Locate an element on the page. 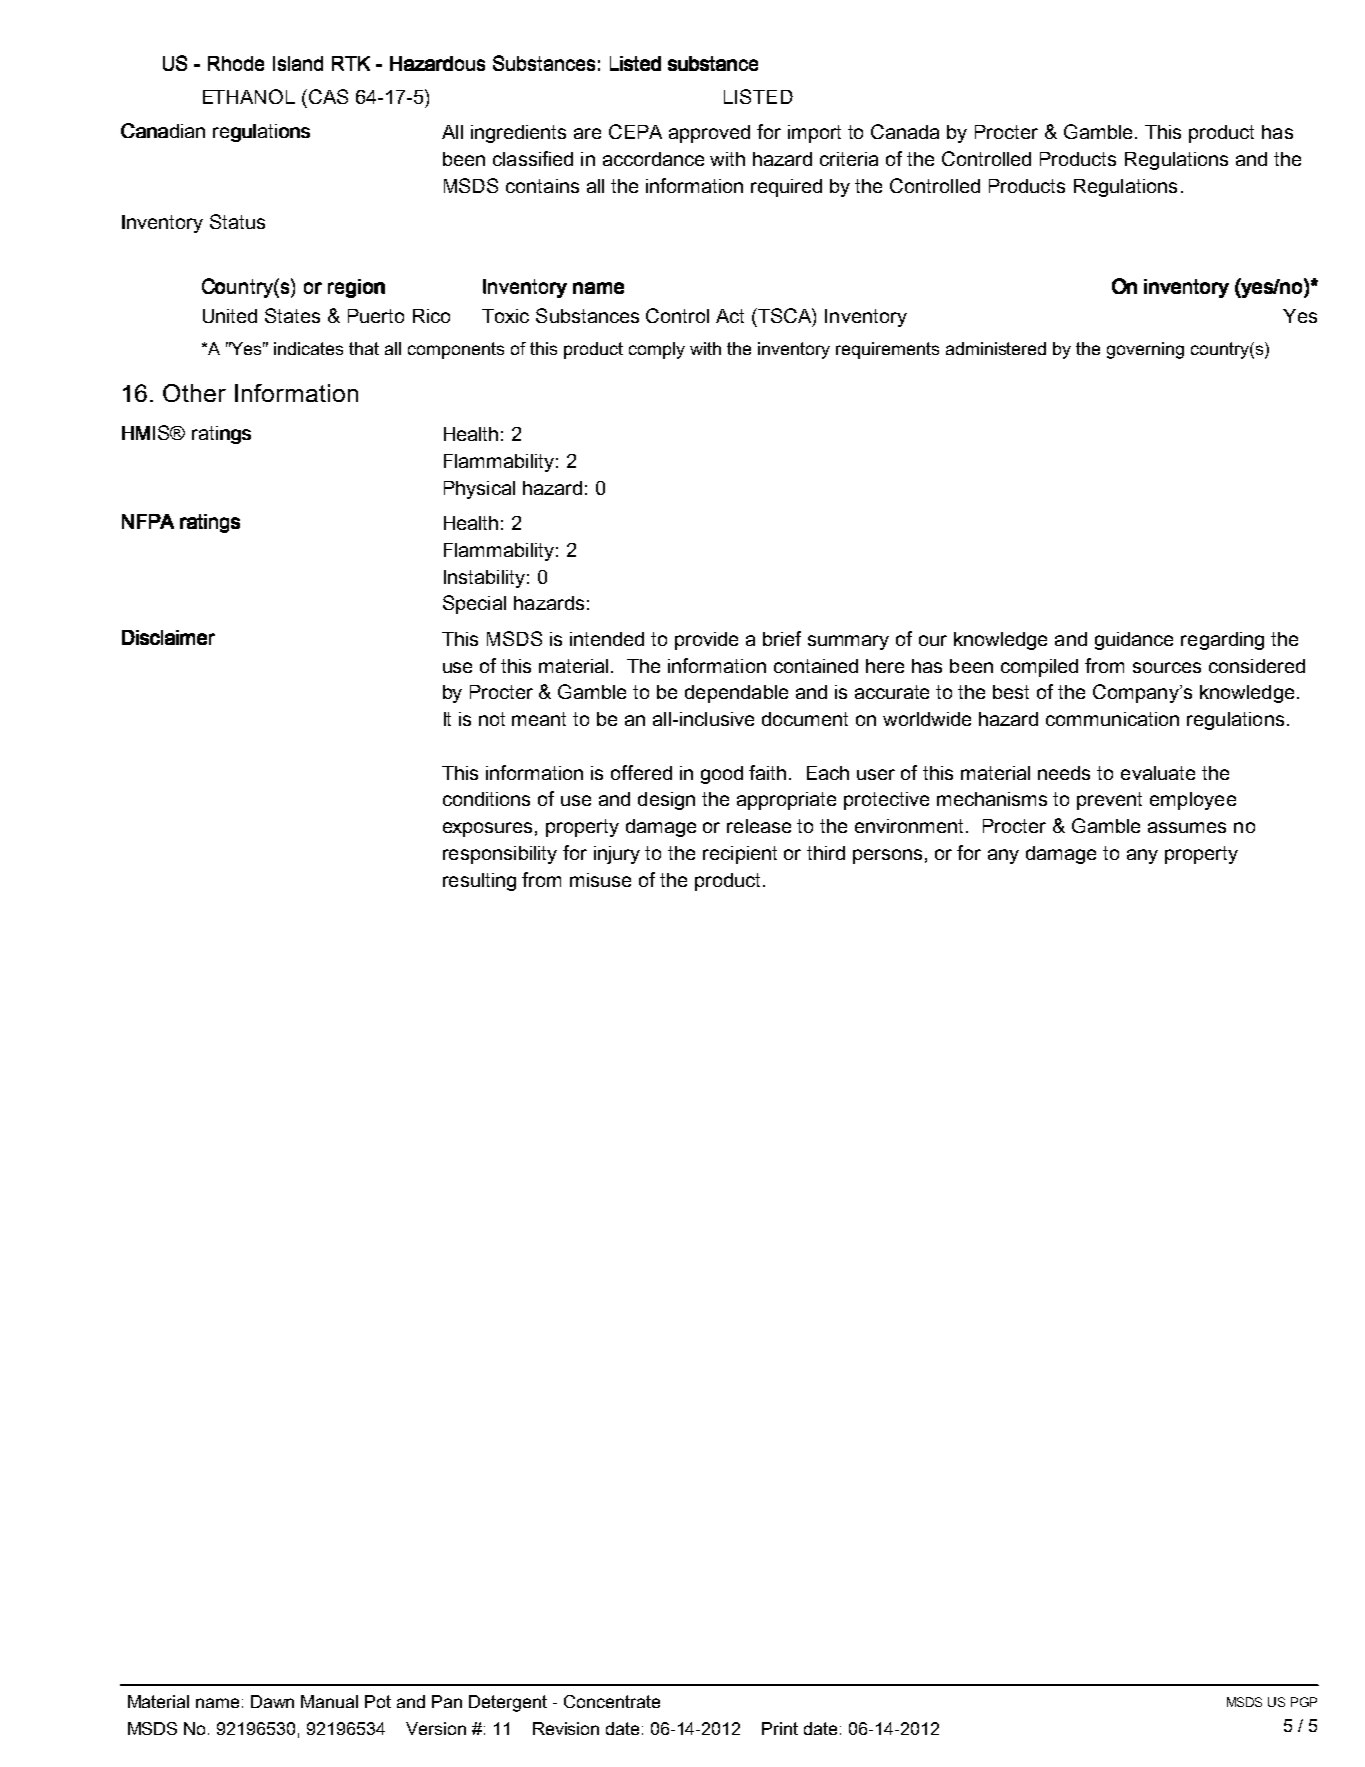 The image size is (1365, 1767). Dawn is located at coordinates (272, 1701).
